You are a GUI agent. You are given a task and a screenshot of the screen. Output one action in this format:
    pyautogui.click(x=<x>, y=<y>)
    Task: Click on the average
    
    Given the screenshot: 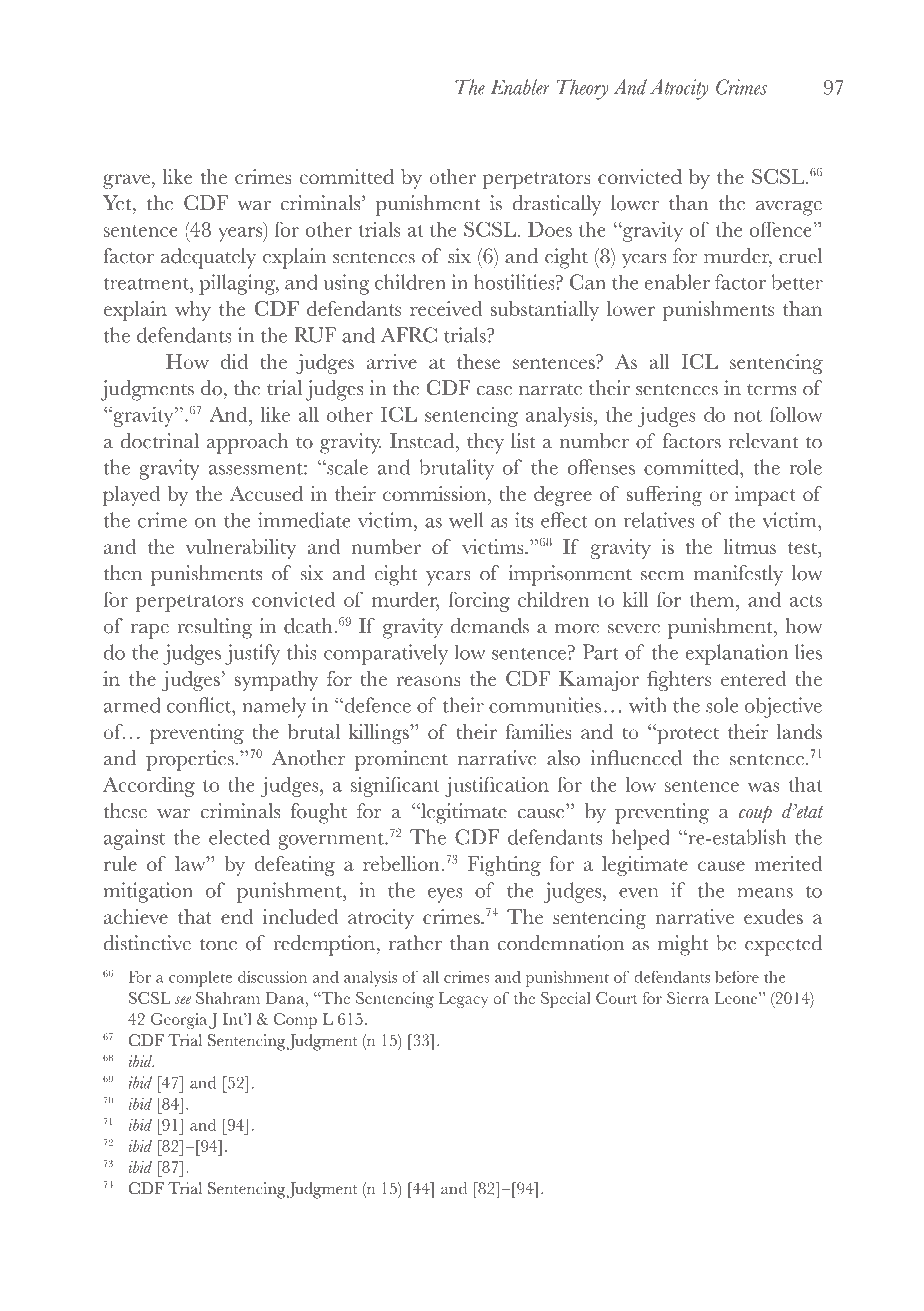 What is the action you would take?
    pyautogui.click(x=789, y=208)
